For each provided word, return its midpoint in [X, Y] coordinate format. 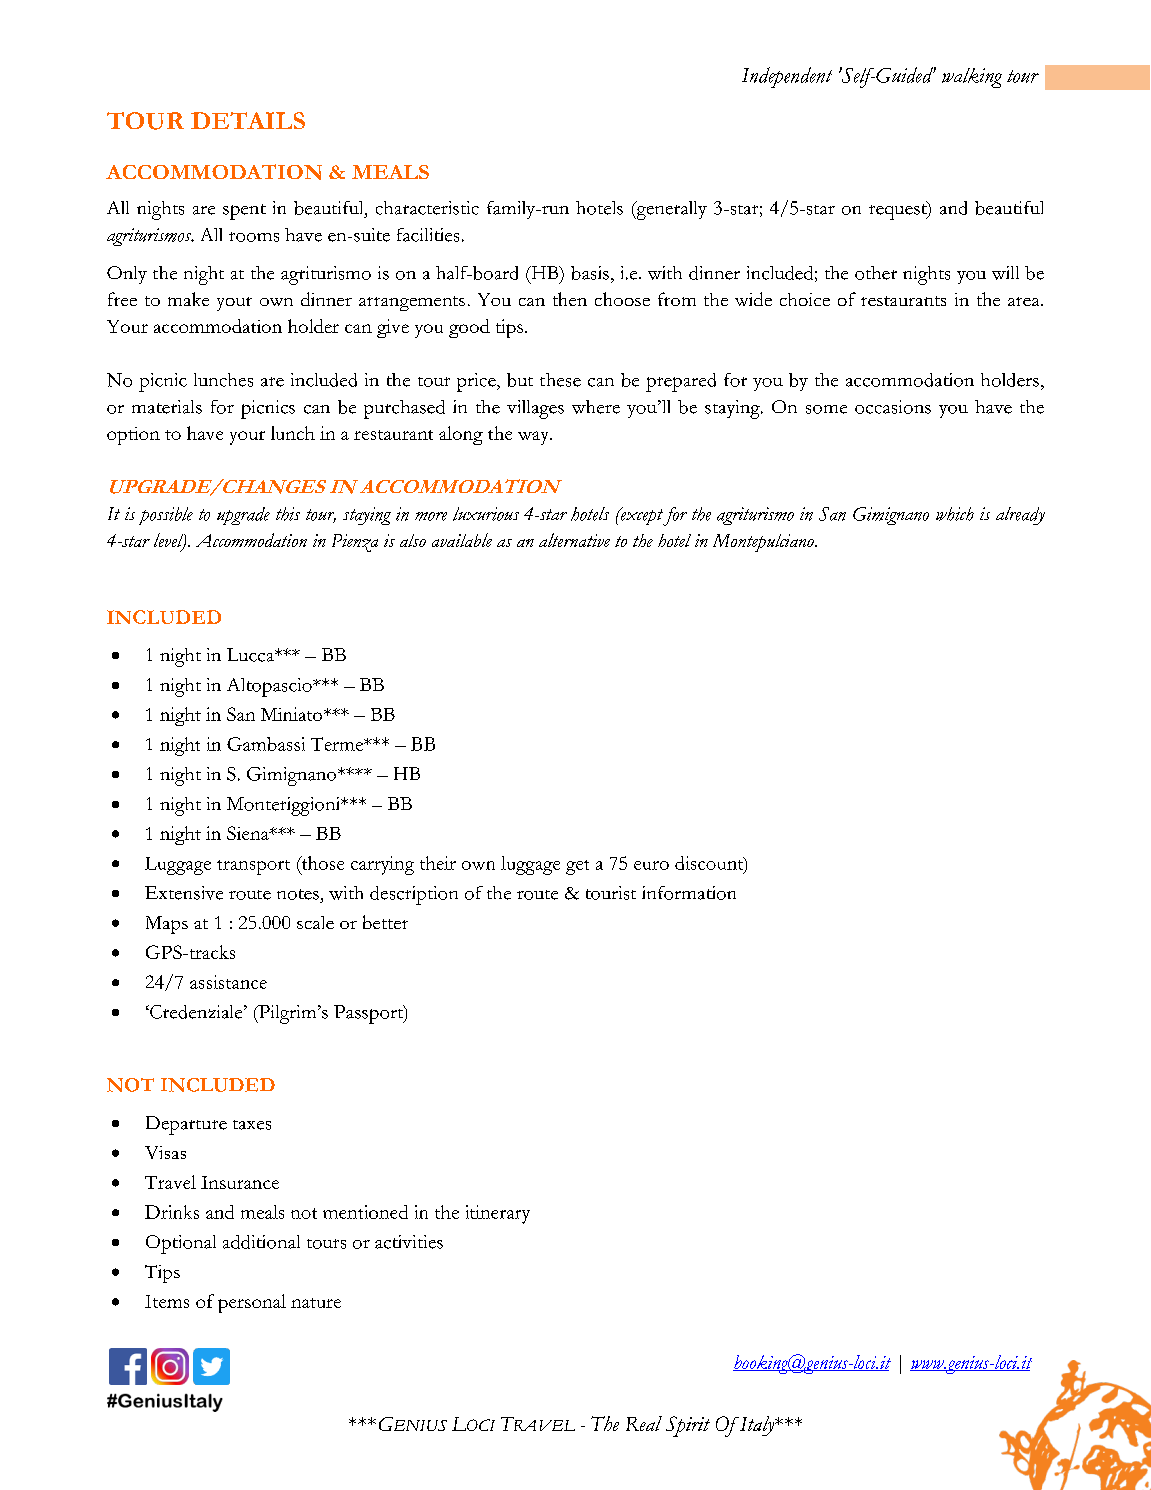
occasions [893, 407]
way [535, 438]
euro [651, 865]
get [577, 867]
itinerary [498, 1214]
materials [167, 407]
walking [972, 78]
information [689, 893]
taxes [252, 1125]
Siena [249, 833]
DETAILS [248, 120]
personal [252, 1303]
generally [670, 210]
